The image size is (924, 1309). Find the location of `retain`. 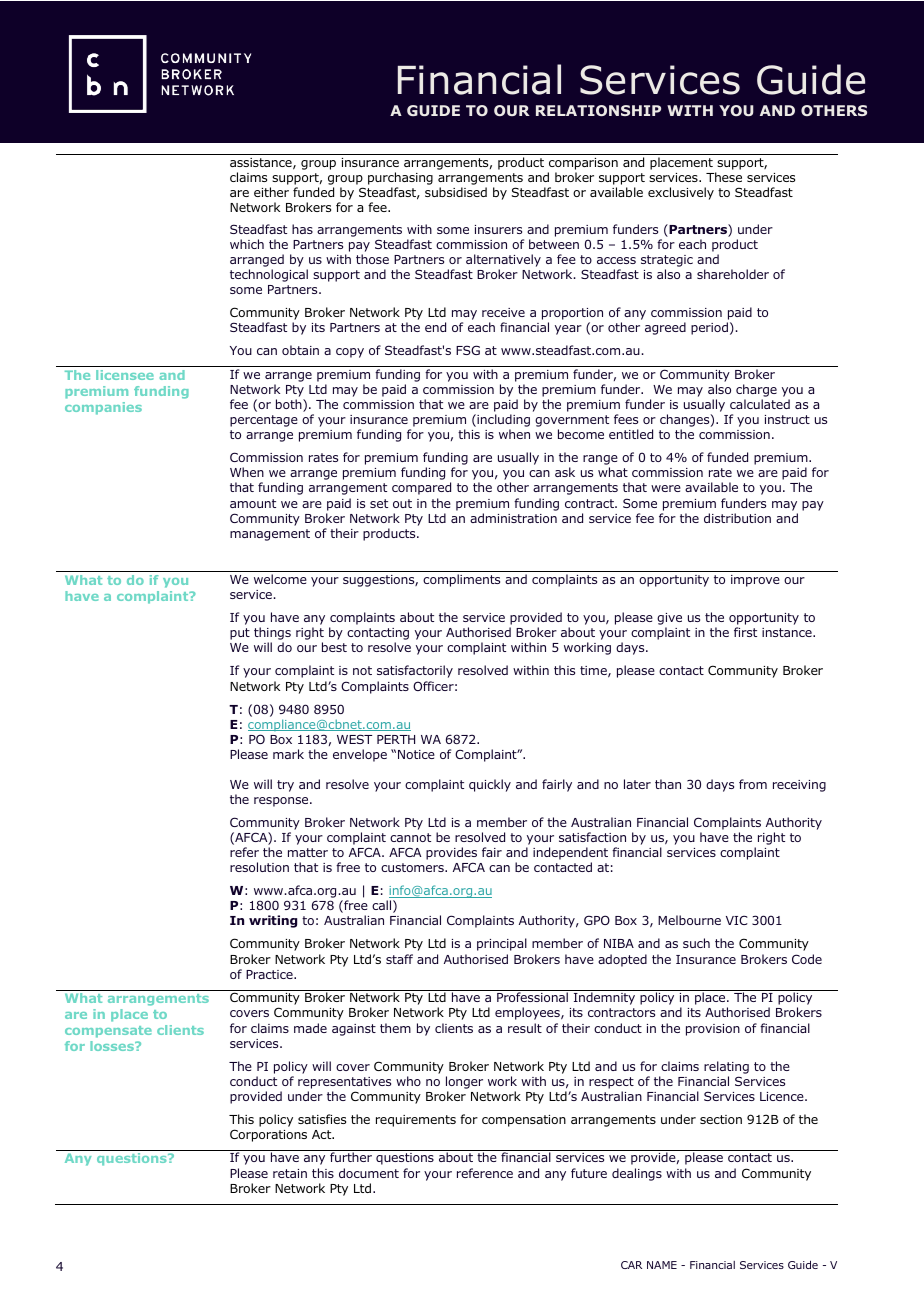

retain is located at coordinates (290, 1173).
